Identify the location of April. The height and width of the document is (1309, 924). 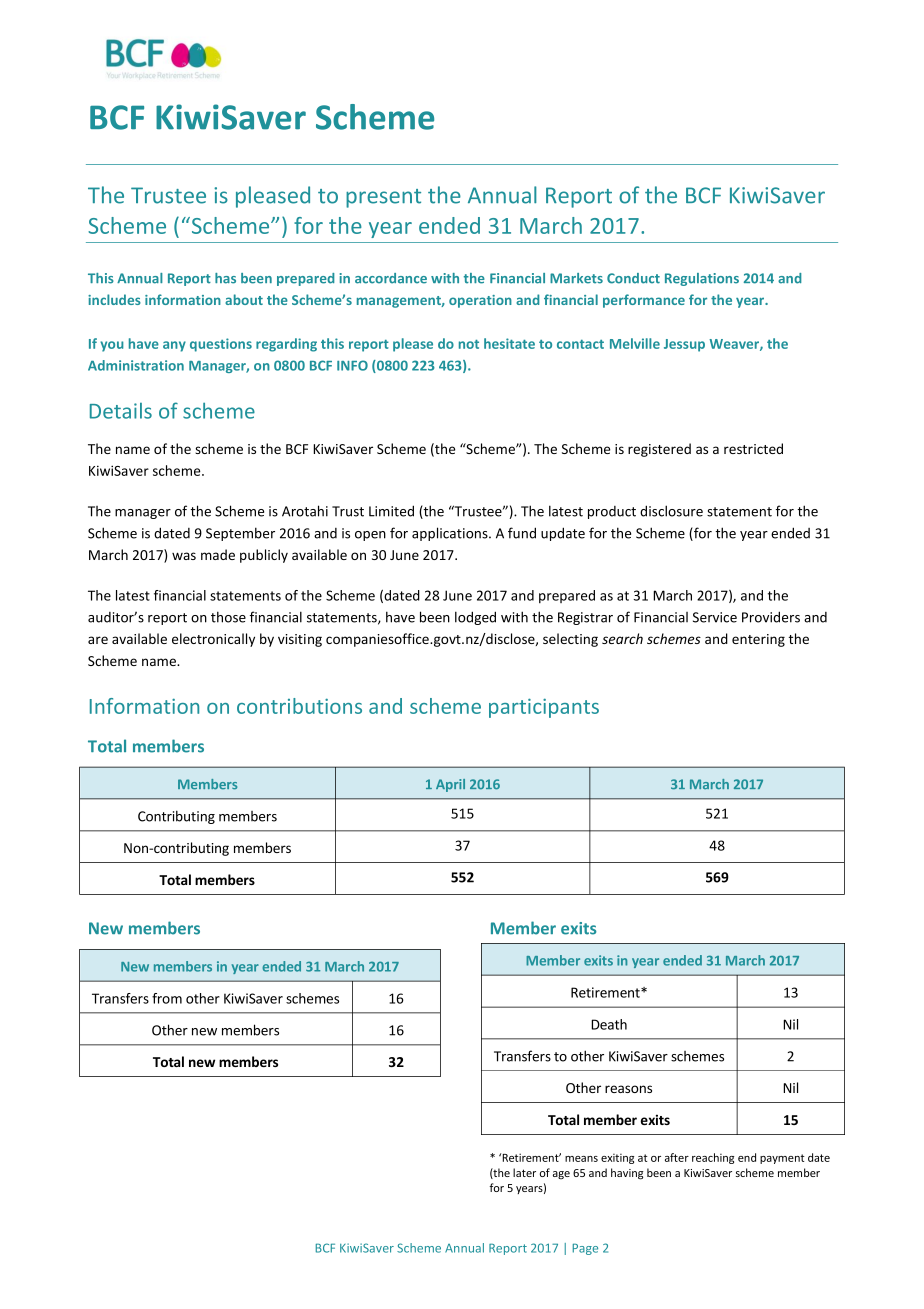
(450, 785).
